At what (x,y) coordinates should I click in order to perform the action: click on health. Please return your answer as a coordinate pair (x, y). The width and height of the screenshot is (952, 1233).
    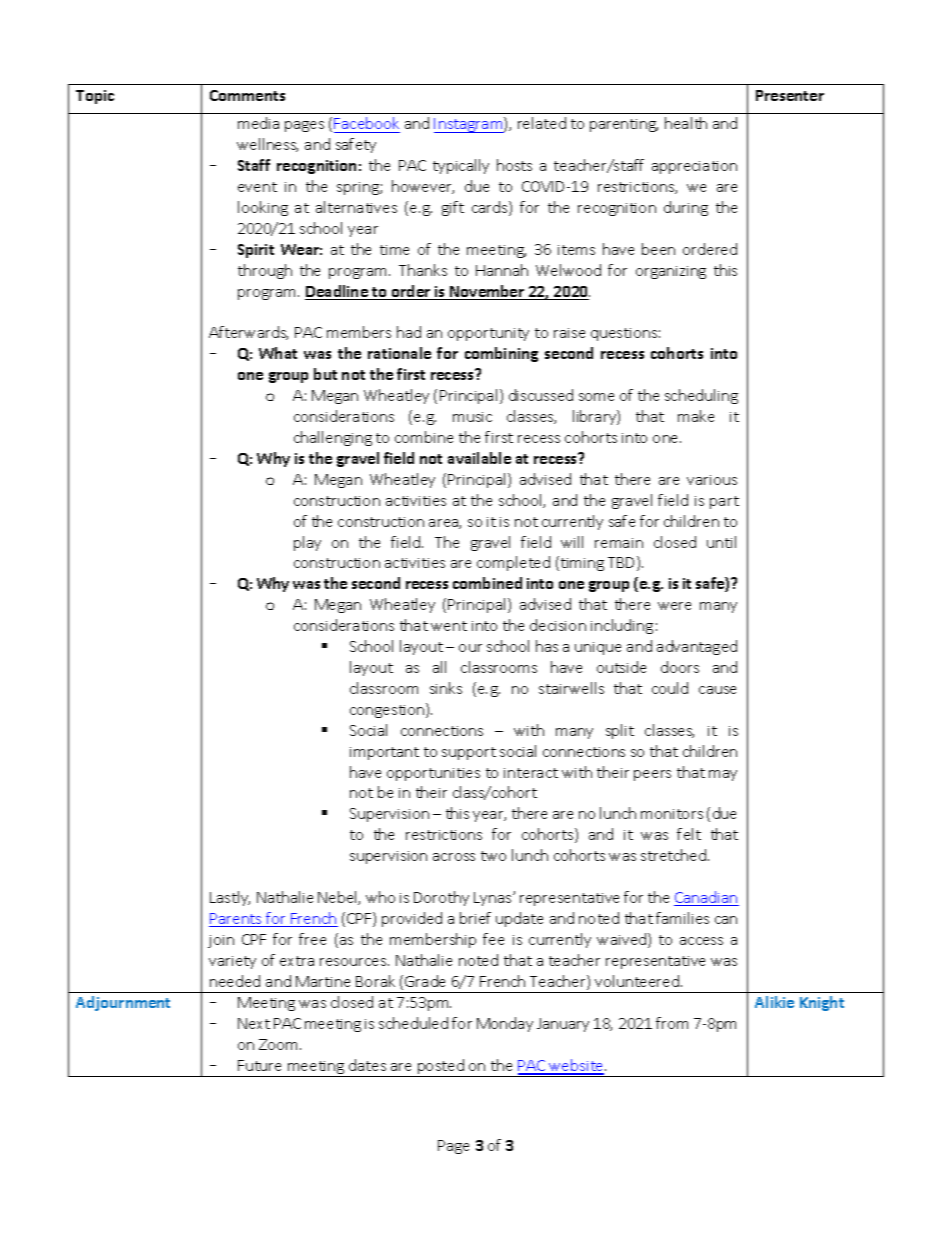
    Looking at the image, I should click on (686, 123).
